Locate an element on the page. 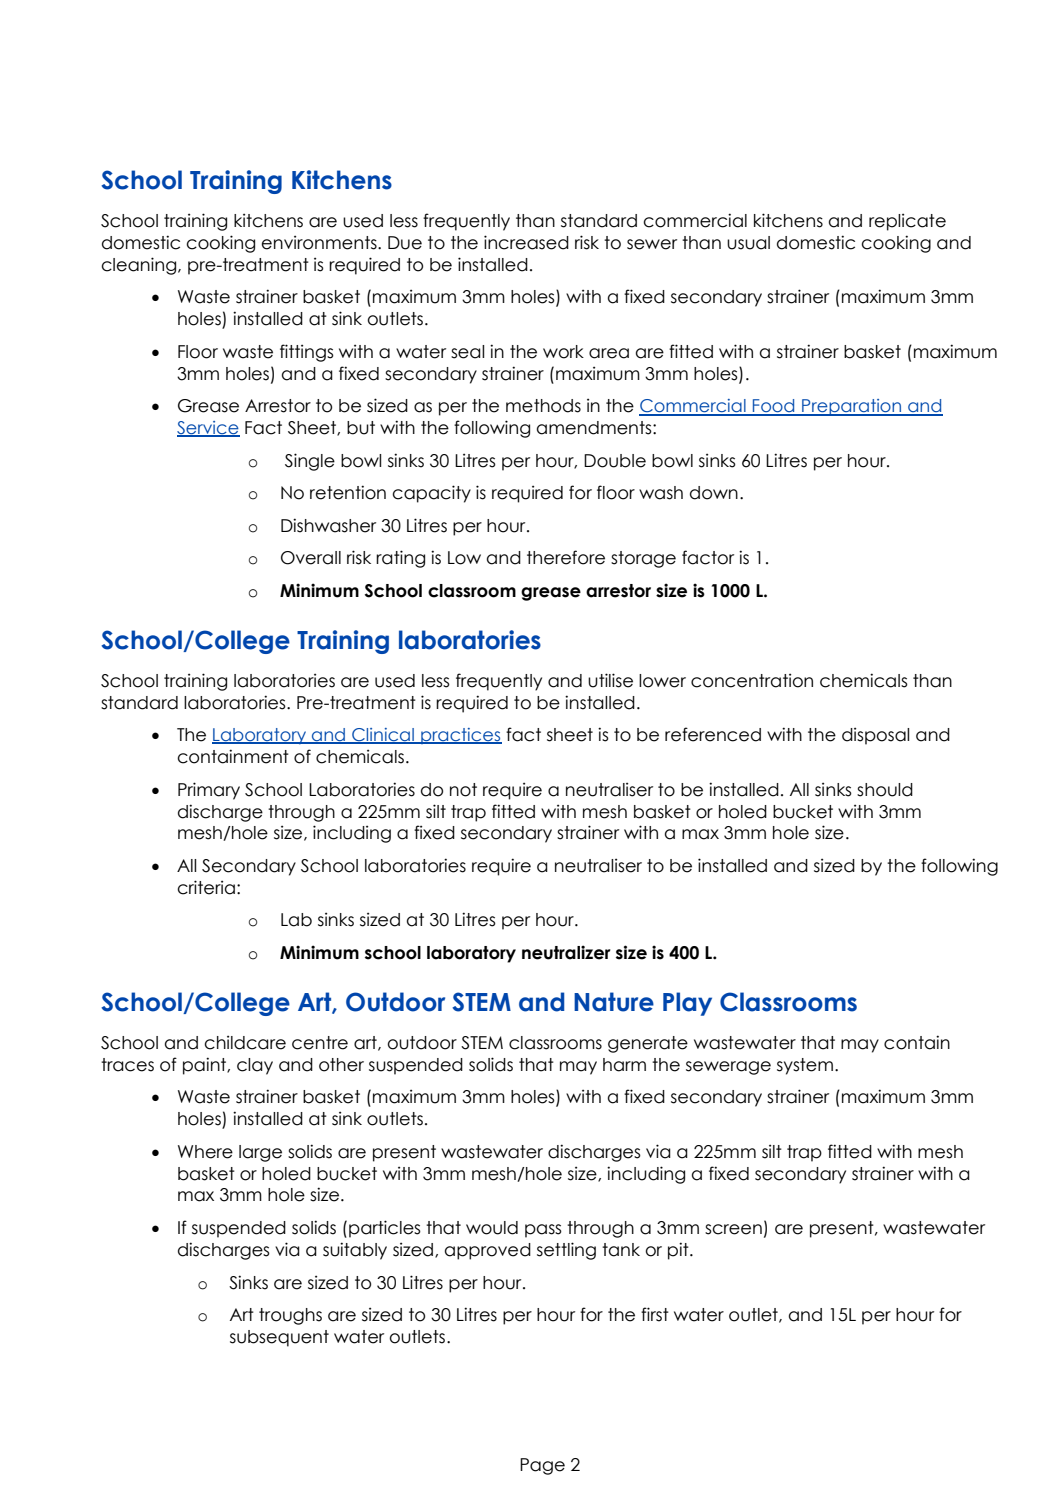 This document has height=1501, width=1062. should is located at coordinates (885, 790).
